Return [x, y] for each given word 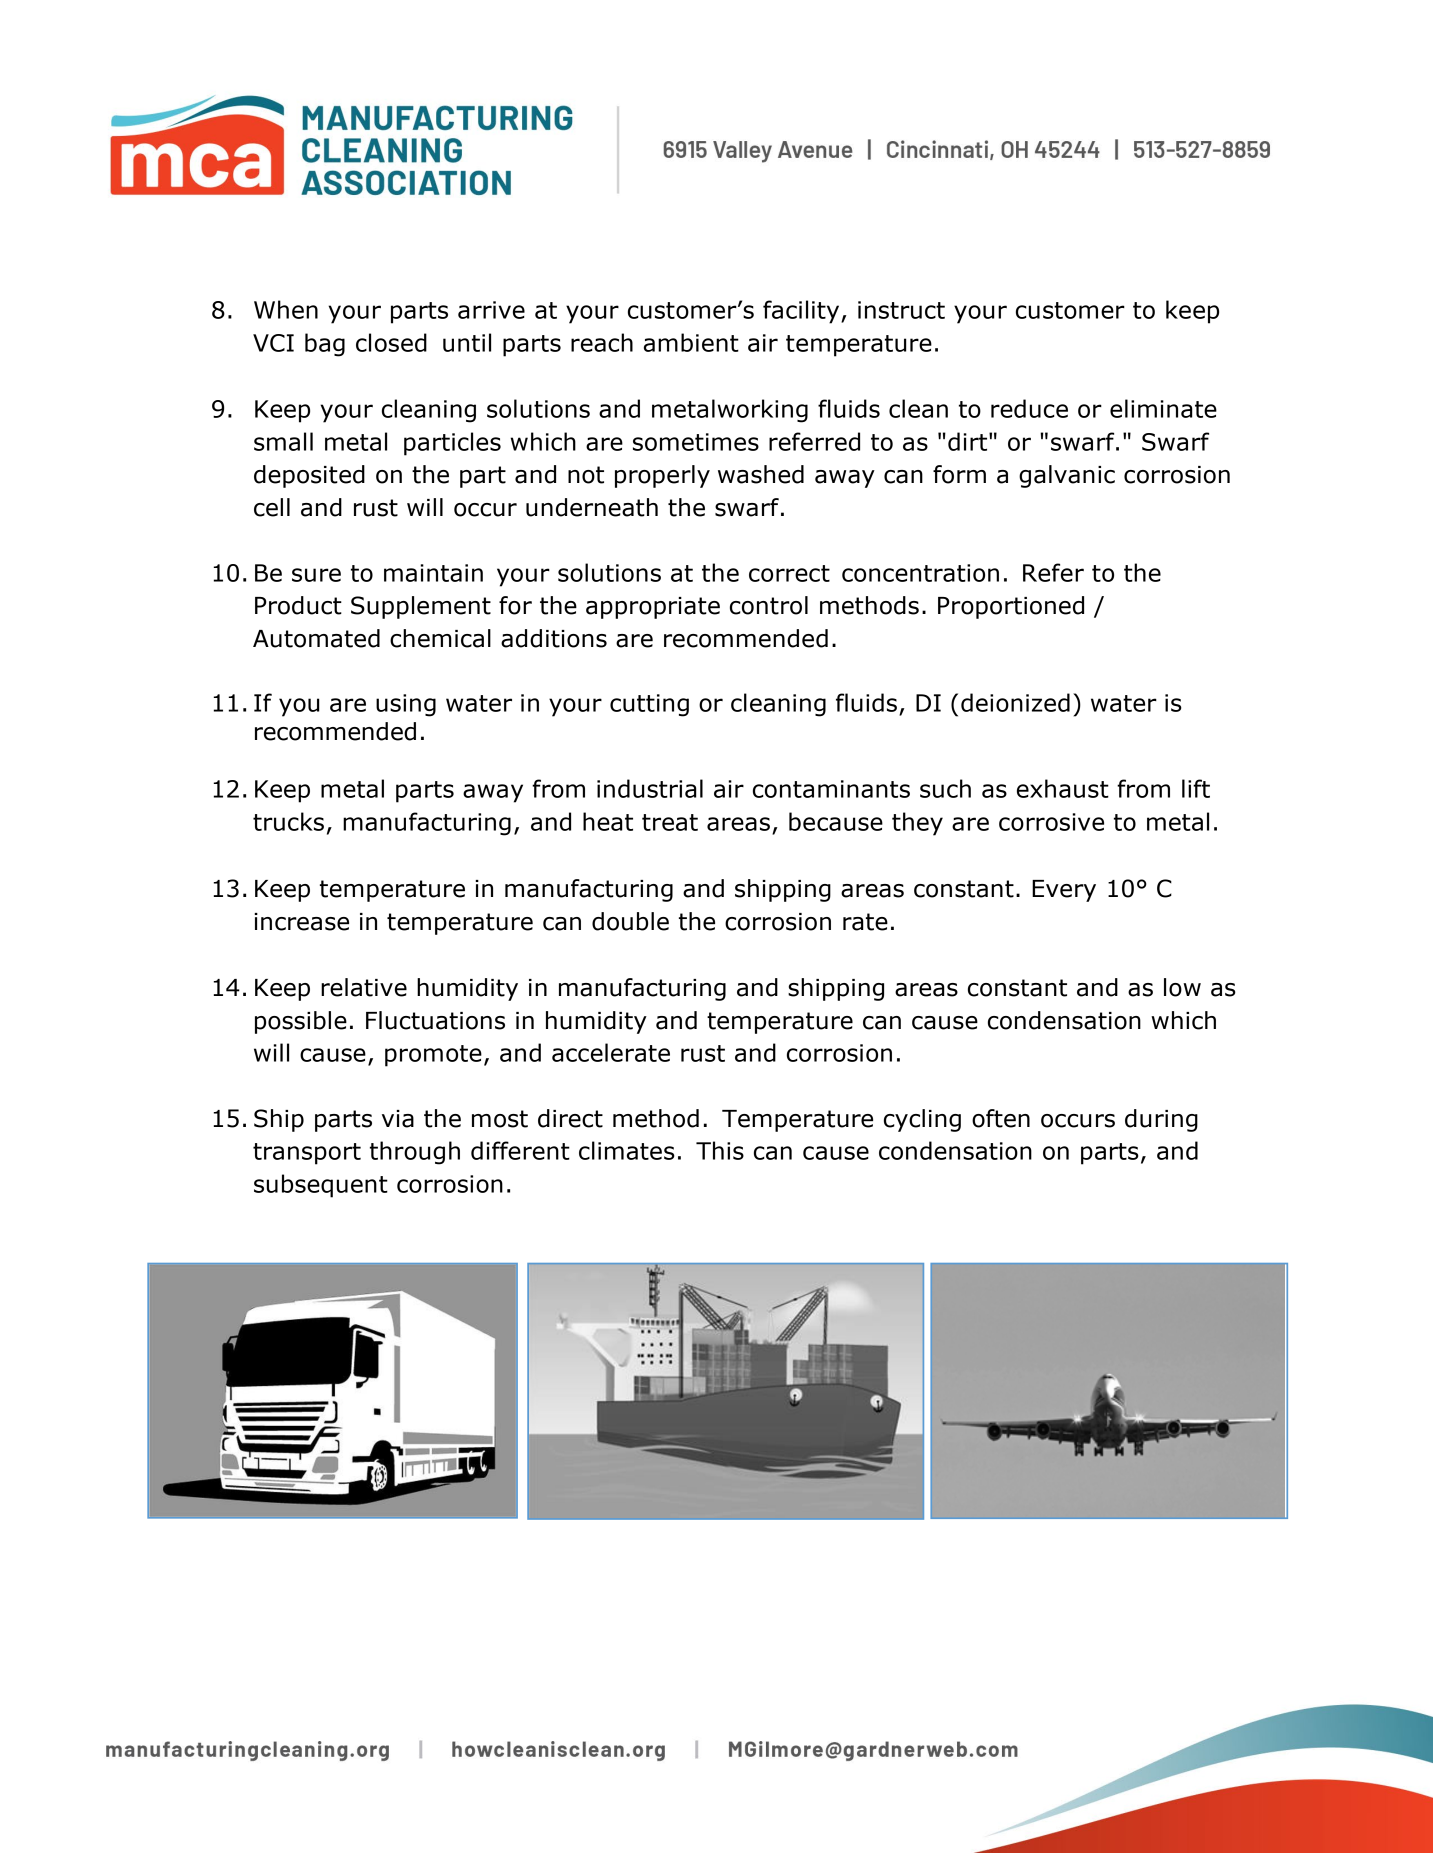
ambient [691, 342]
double [630, 921]
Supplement [421, 607]
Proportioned [1011, 607]
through [415, 1153]
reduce [1029, 408]
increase [301, 922]
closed [391, 342]
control [769, 605]
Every [1064, 891]
